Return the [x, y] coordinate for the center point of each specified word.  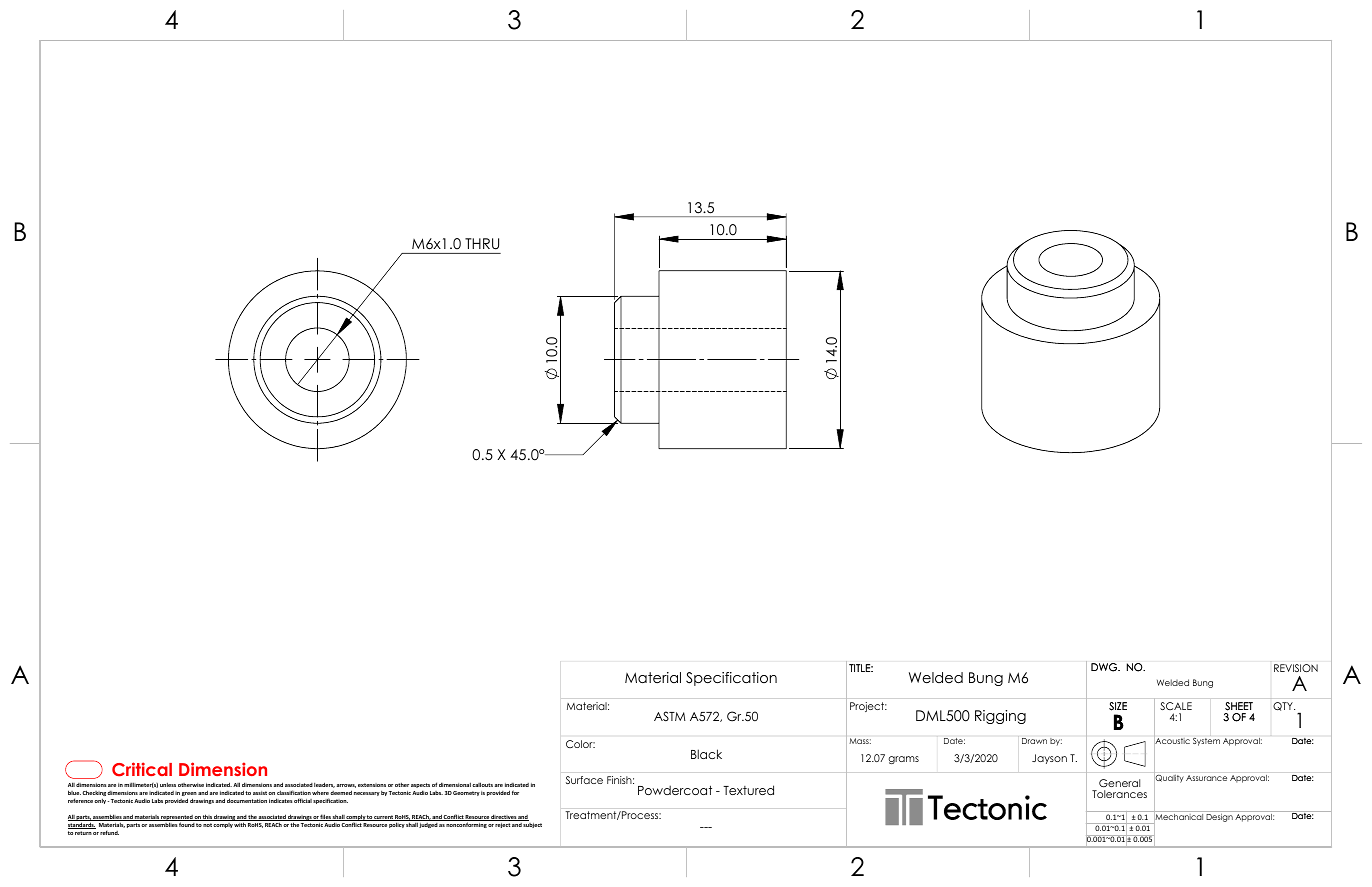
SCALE [1176, 706]
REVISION [1296, 668]
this [207, 817]
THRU [482, 244]
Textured [748, 790]
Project [868, 707]
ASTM [670, 716]
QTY [1284, 706]
